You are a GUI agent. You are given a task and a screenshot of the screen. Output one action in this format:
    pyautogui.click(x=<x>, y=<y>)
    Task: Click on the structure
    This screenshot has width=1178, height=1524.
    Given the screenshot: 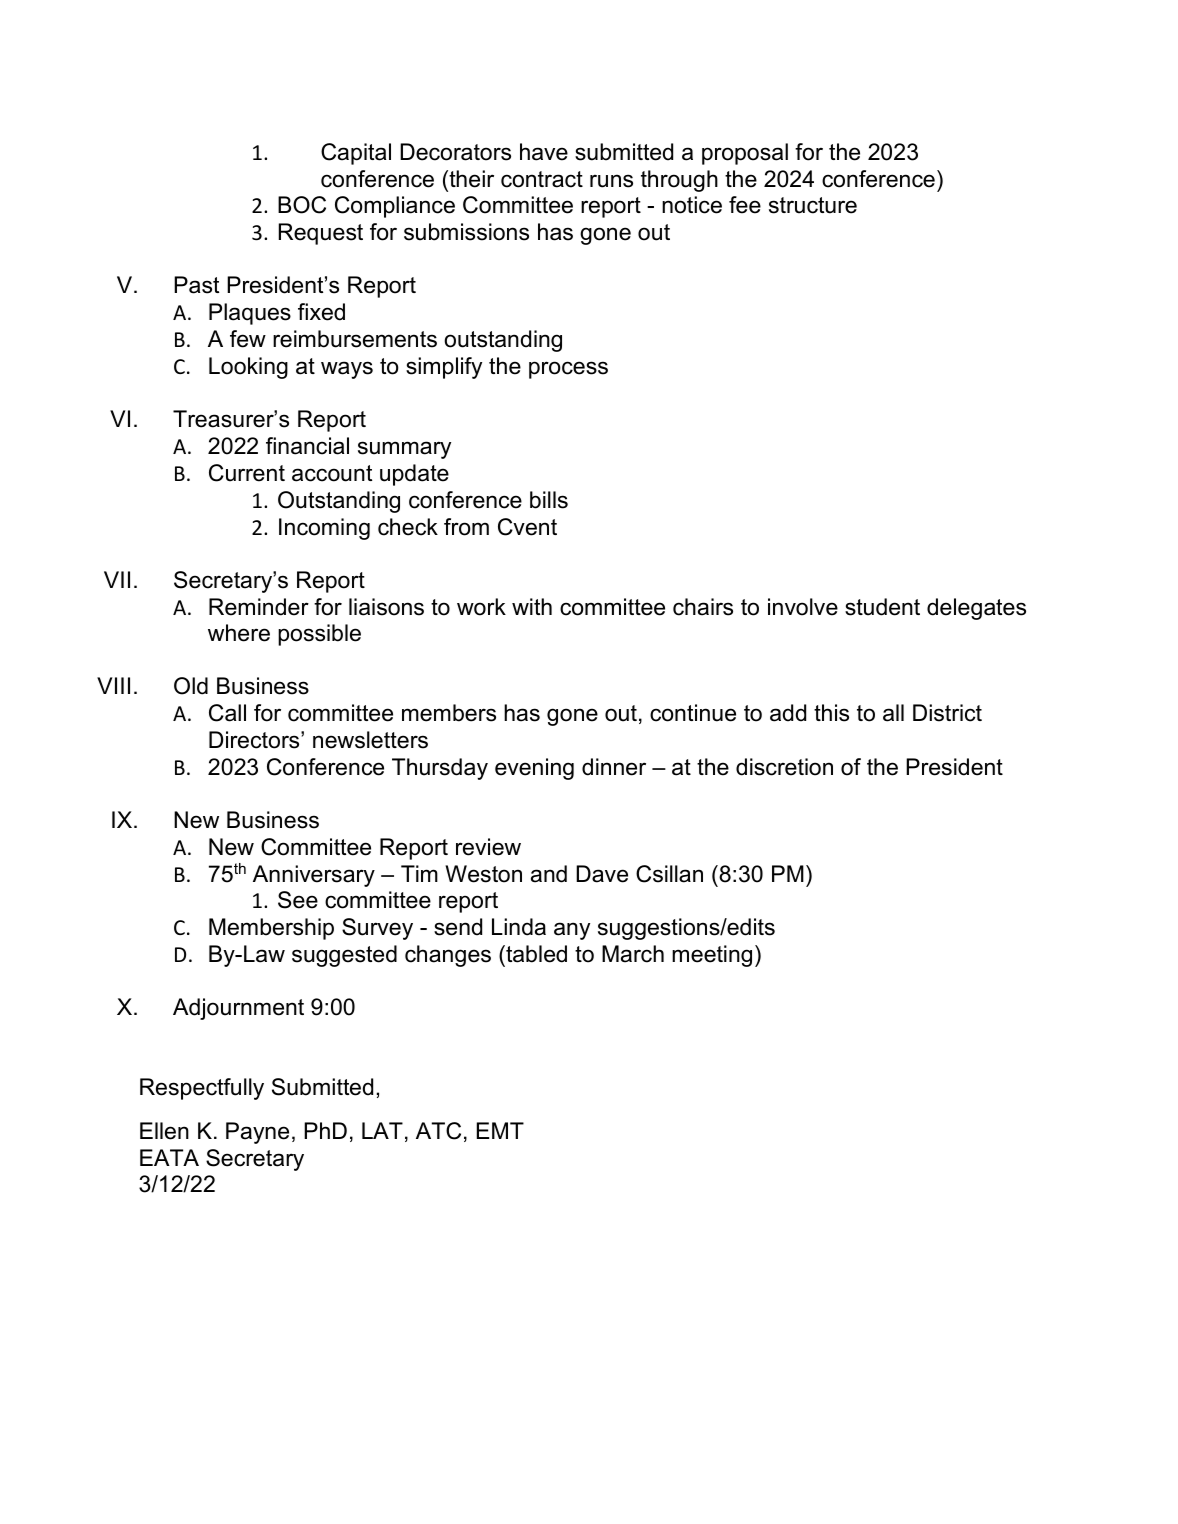 What is the action you would take?
    pyautogui.click(x=813, y=205)
